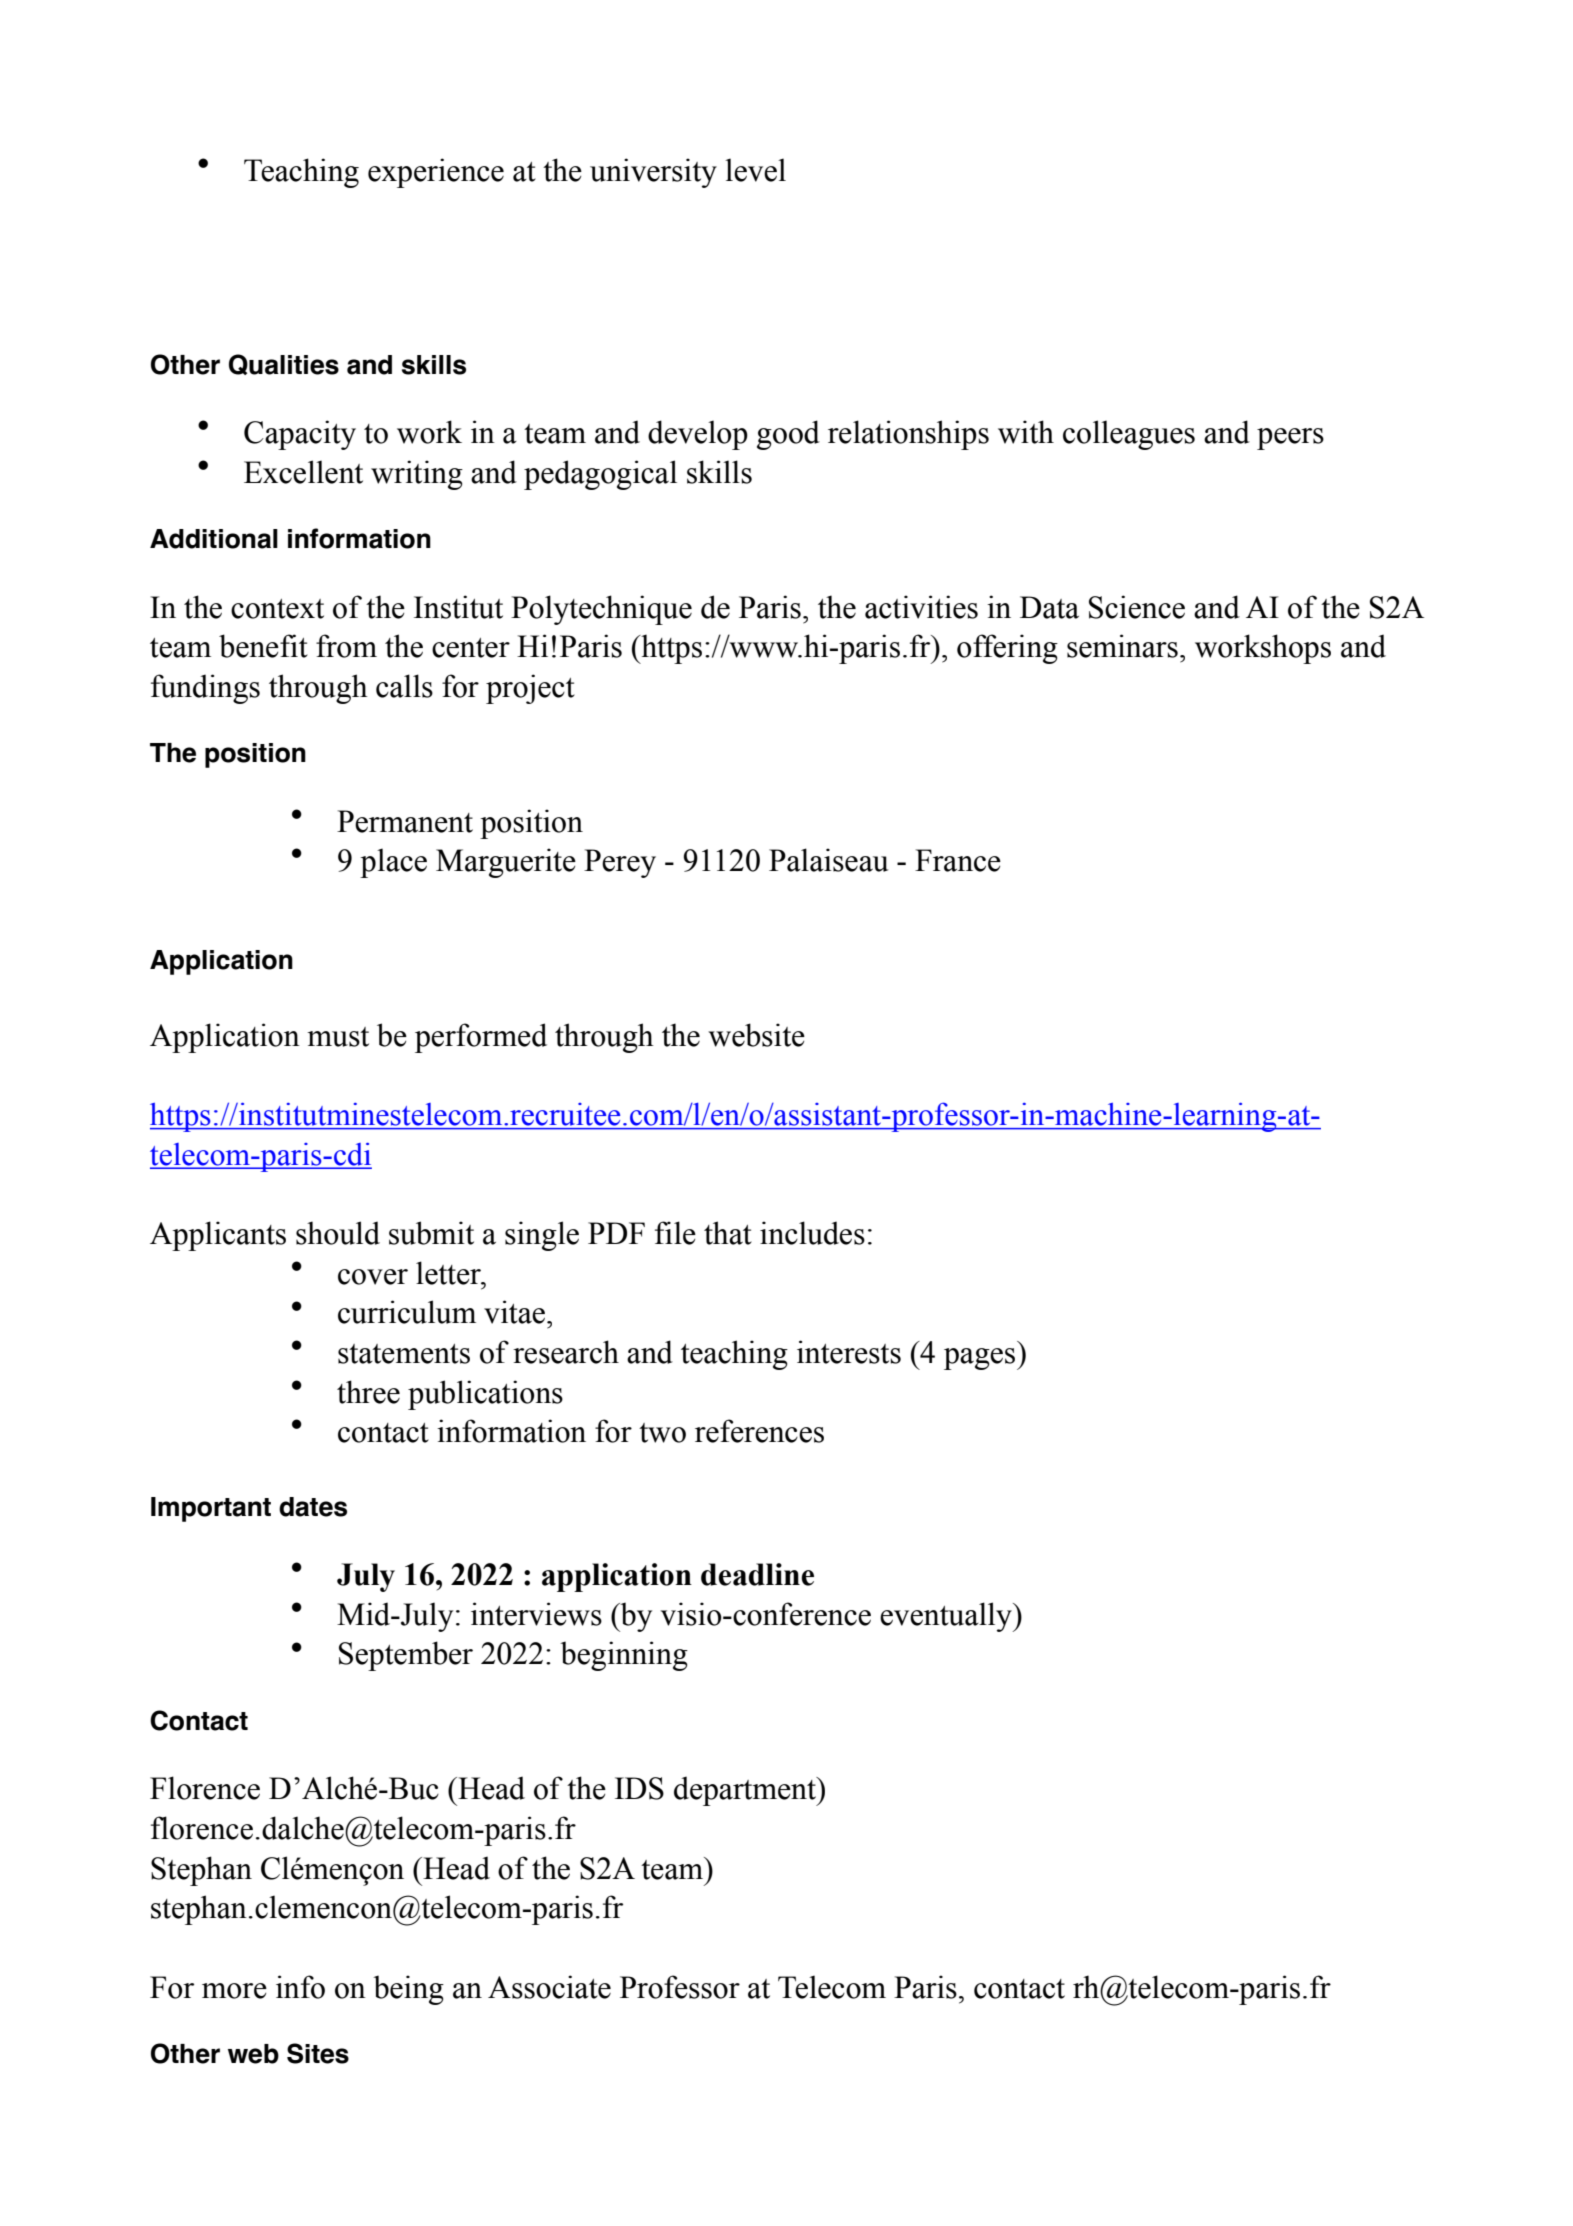  I want to click on being, so click(408, 1990).
